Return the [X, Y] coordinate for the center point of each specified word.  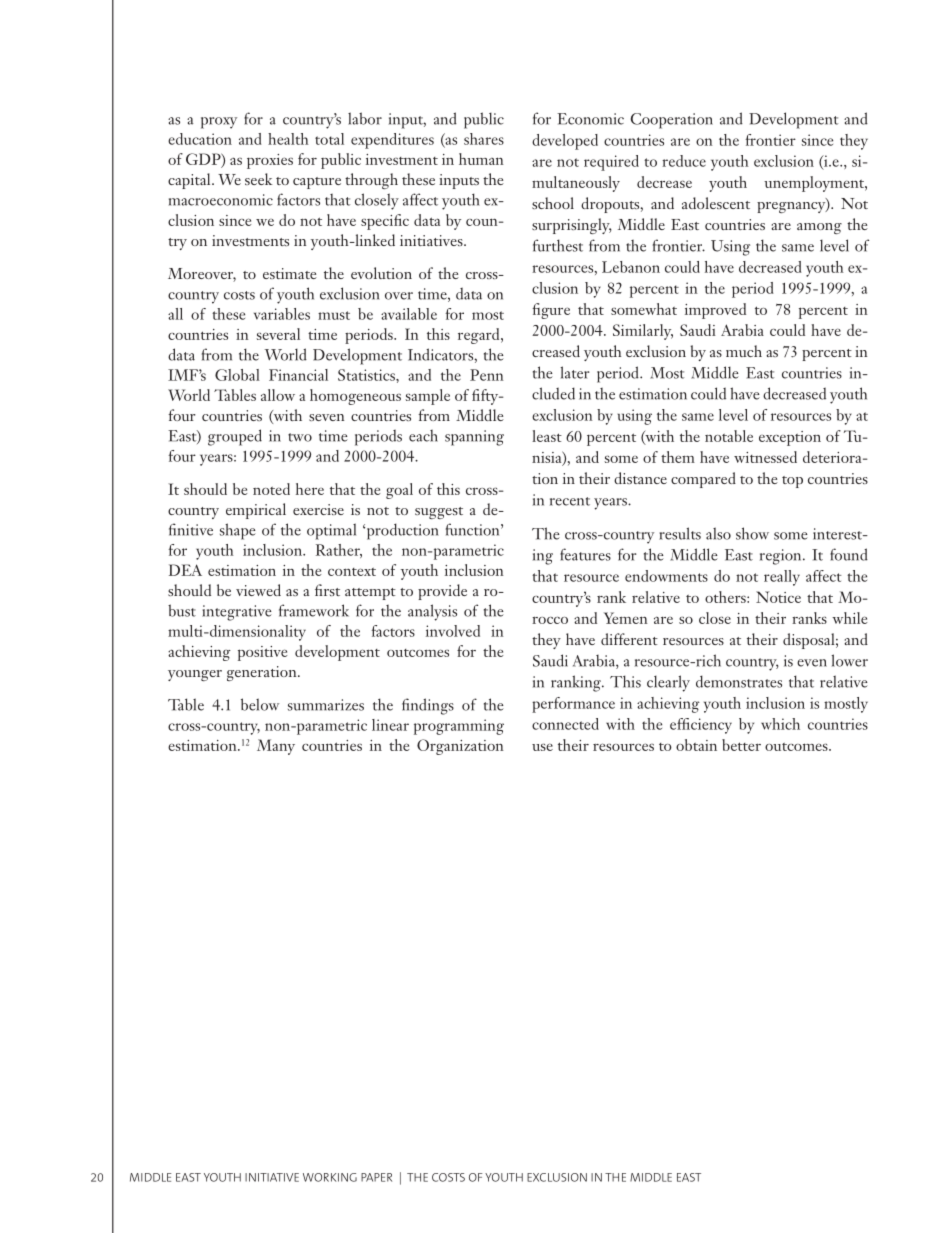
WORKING [330, 1177]
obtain [696, 745]
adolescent [716, 203]
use [542, 747]
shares [484, 139]
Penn [487, 375]
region [782, 557]
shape [238, 531]
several [278, 334]
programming [459, 727]
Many [276, 747]
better [741, 745]
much [744, 351]
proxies [270, 161]
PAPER [376, 1177]
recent [570, 501]
